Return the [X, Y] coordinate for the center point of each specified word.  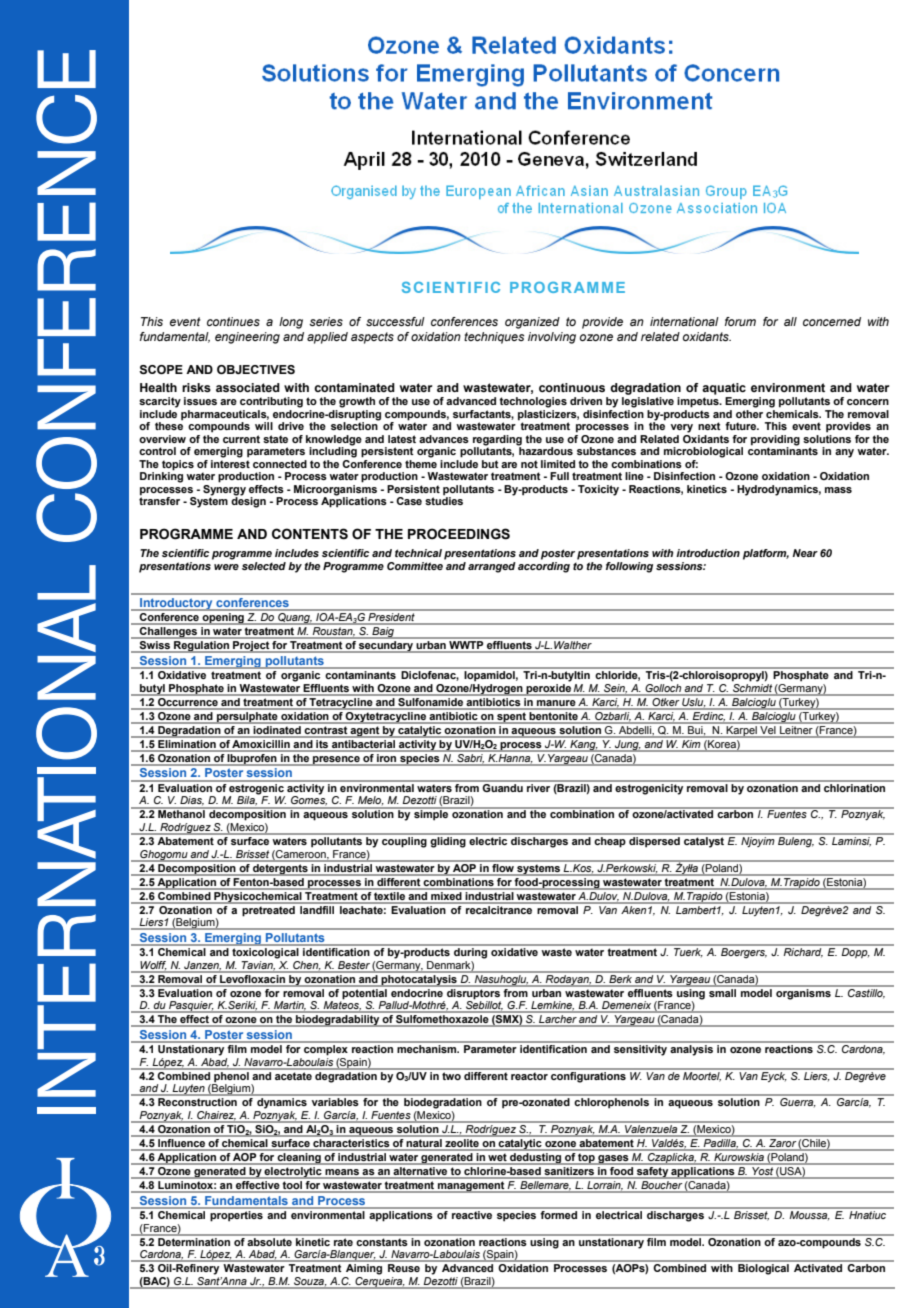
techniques [494, 338]
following [629, 567]
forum [740, 321]
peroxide [548, 688]
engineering [247, 338]
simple [431, 814]
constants [382, 1240]
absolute [270, 1240]
